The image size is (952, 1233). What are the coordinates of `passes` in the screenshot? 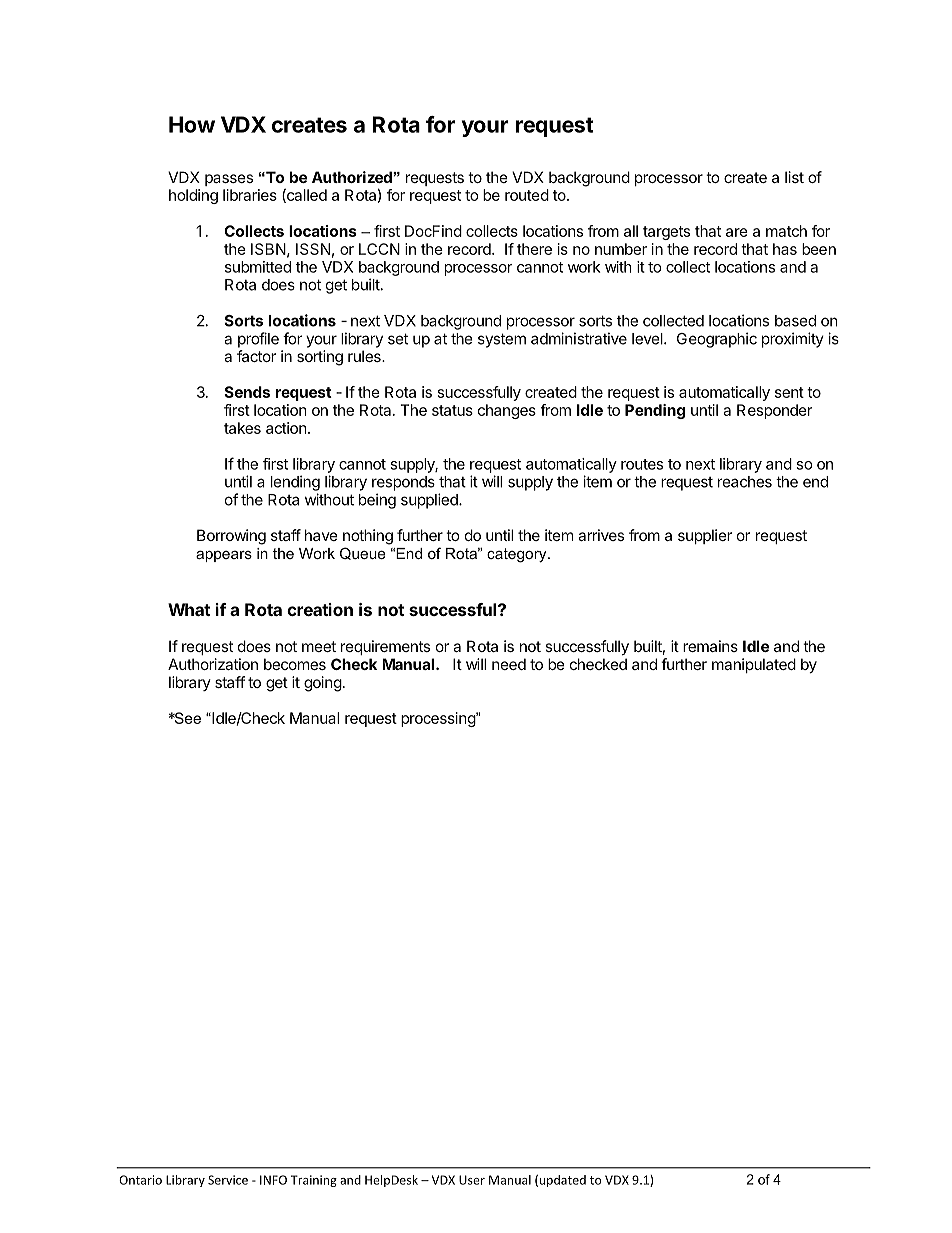 It's located at (229, 180).
